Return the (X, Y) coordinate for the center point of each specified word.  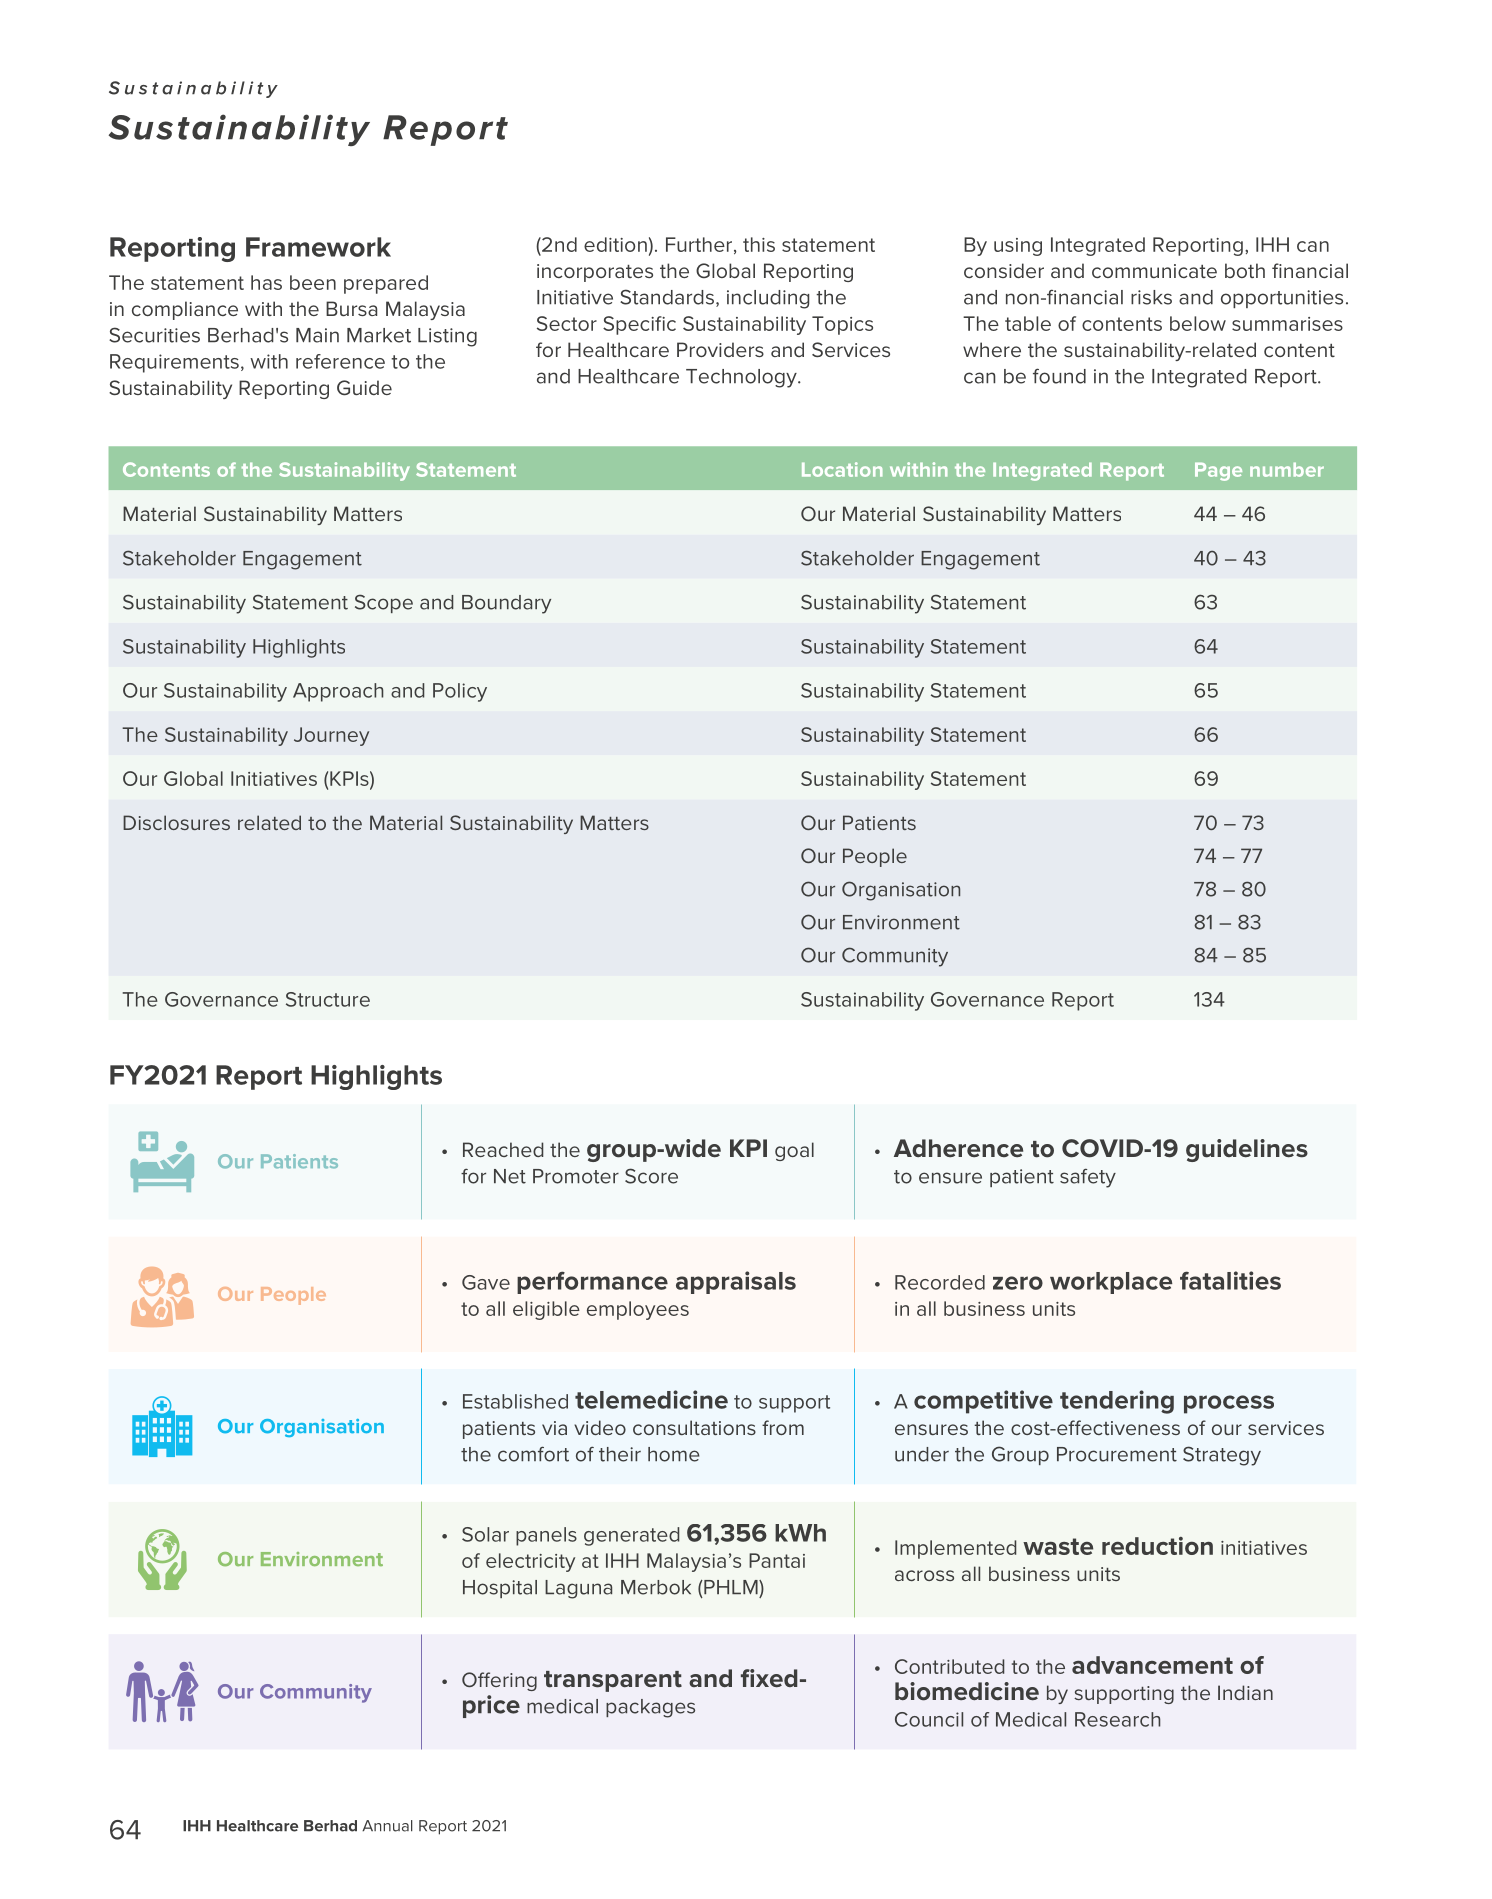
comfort (533, 1454)
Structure (328, 999)
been (313, 282)
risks (1151, 297)
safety (1088, 1178)
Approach (338, 692)
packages (650, 1708)
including (768, 299)
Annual (387, 1826)
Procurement (1117, 1454)
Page (1218, 472)
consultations (694, 1427)
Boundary (506, 604)
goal (794, 1151)
